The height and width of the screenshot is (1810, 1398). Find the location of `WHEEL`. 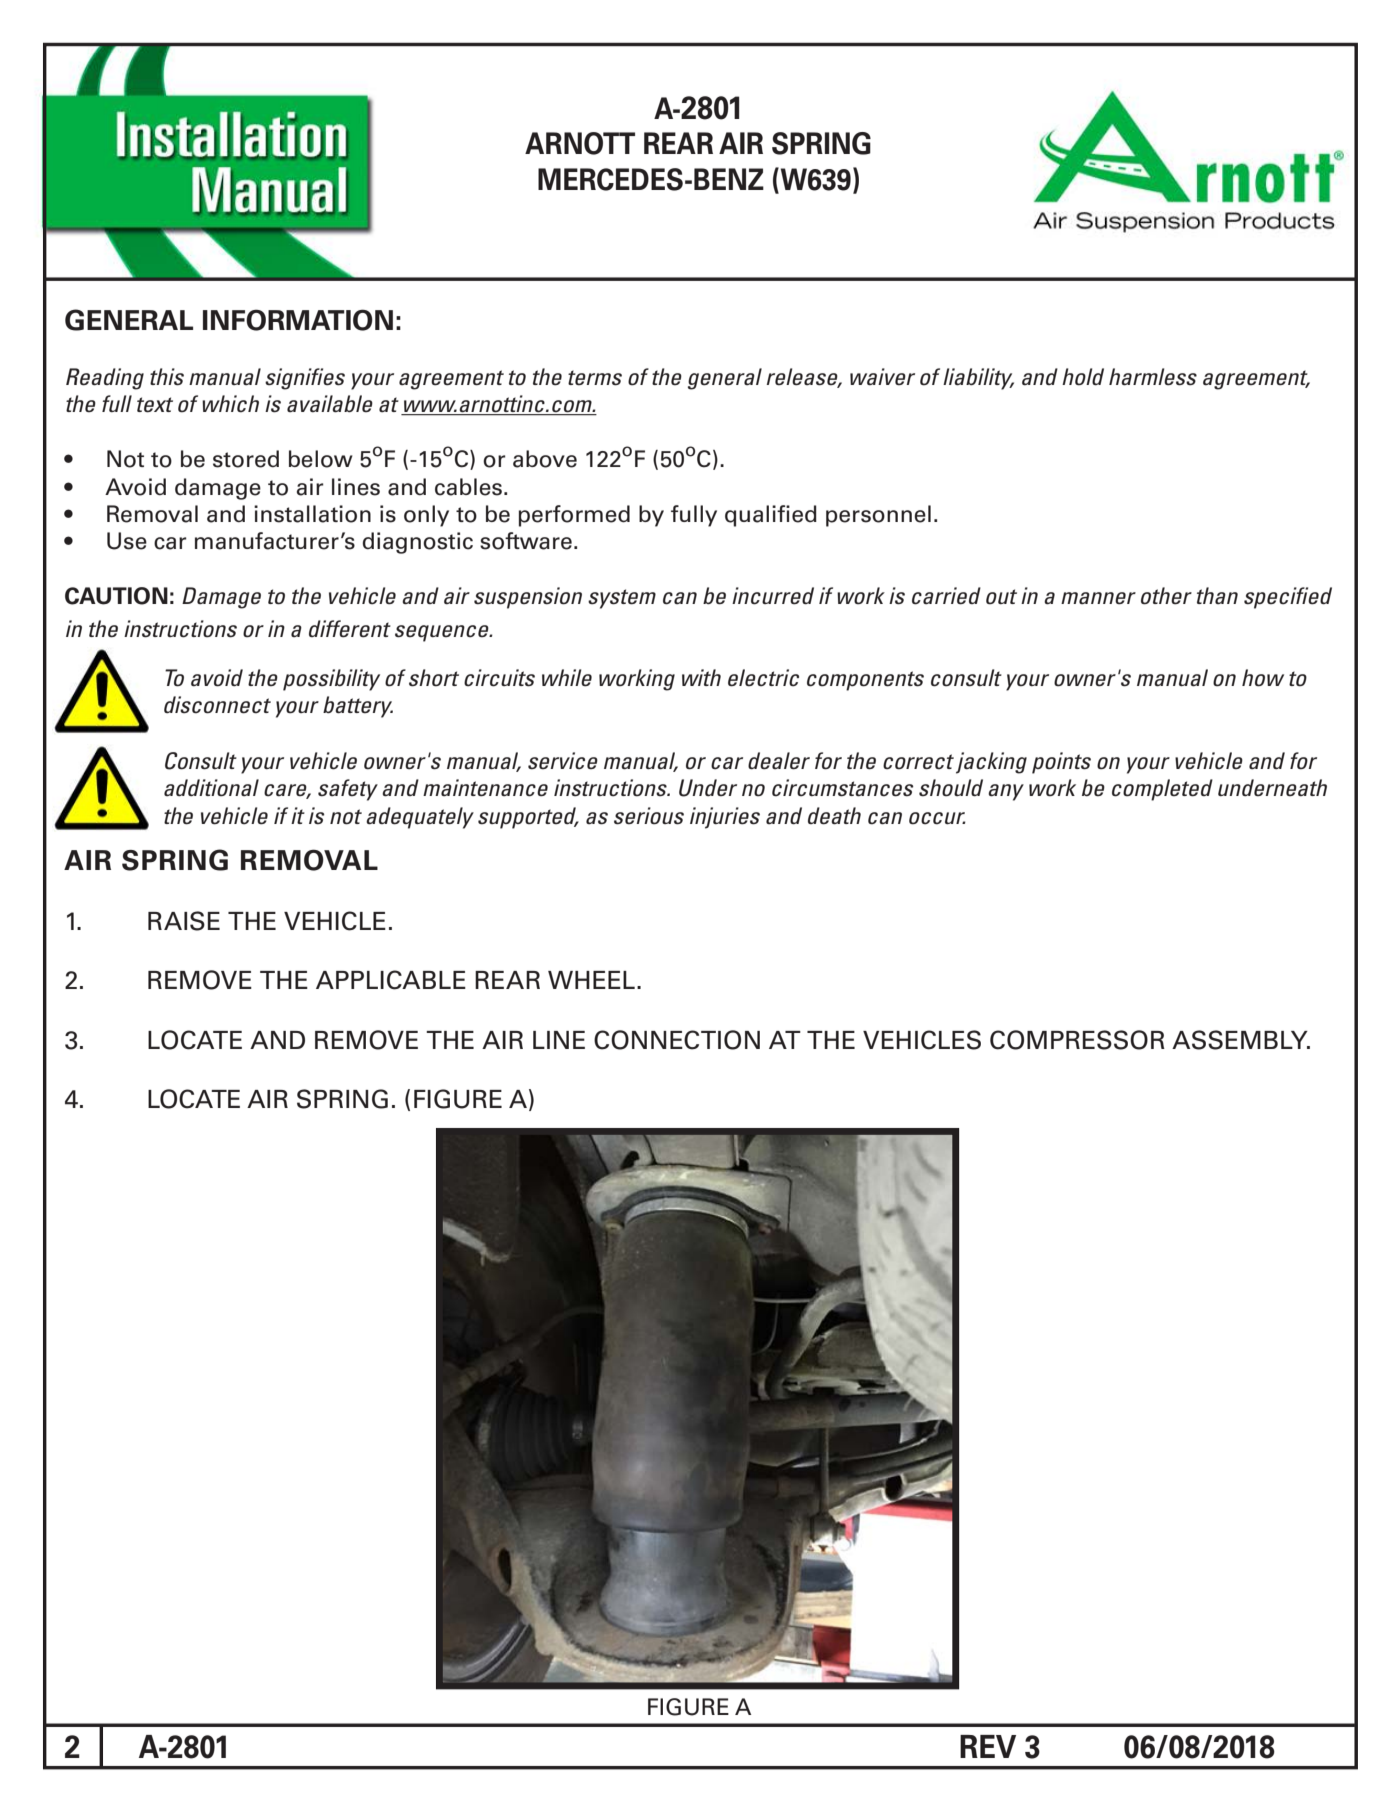

WHEEL is located at coordinates (591, 980).
